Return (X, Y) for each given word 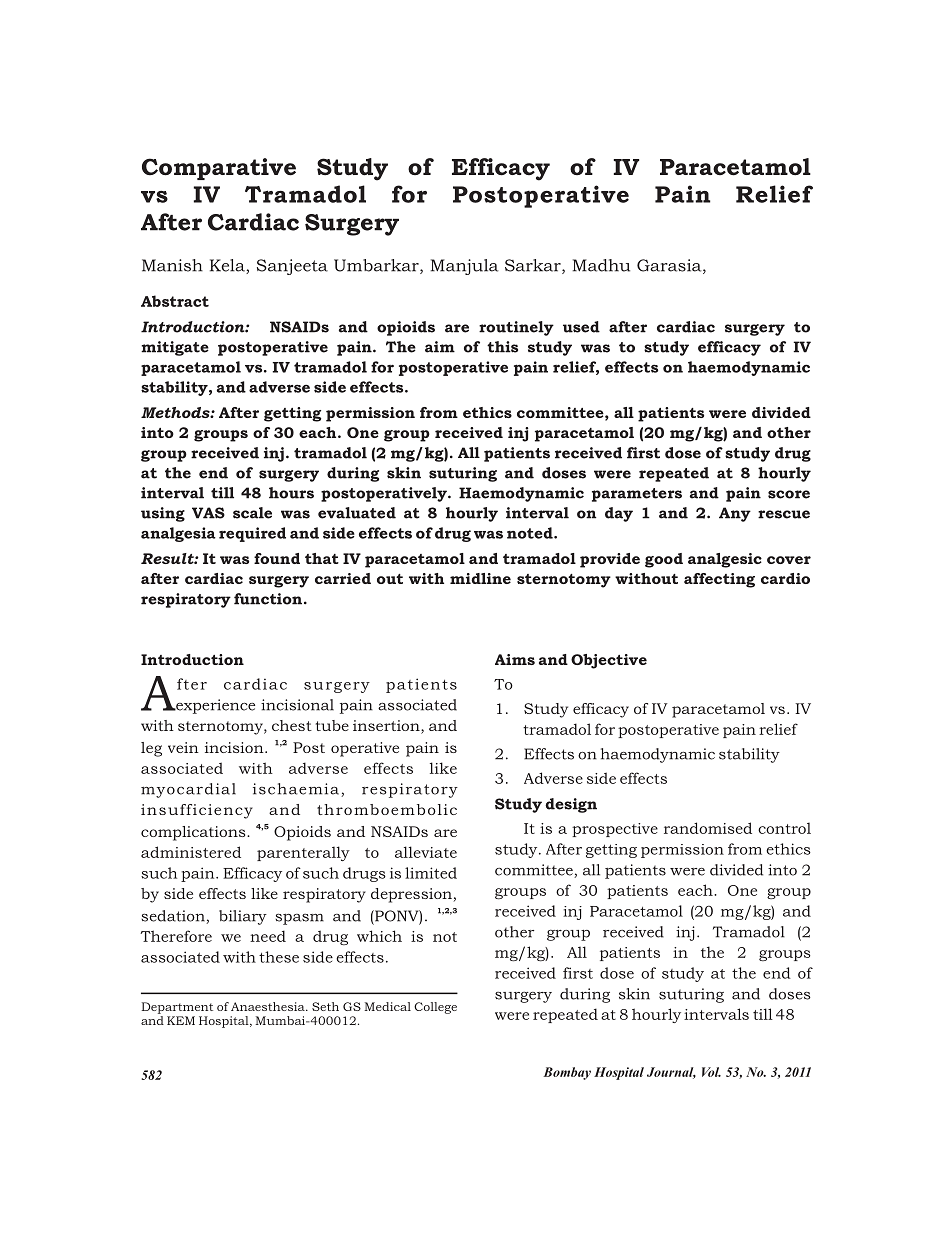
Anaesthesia (269, 1006)
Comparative (219, 169)
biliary (243, 917)
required (252, 534)
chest (292, 725)
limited (431, 873)
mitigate (175, 348)
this (502, 347)
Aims (515, 659)
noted (531, 533)
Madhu (601, 265)
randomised (708, 828)
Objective (609, 661)
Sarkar (534, 266)
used (581, 327)
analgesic (725, 560)
